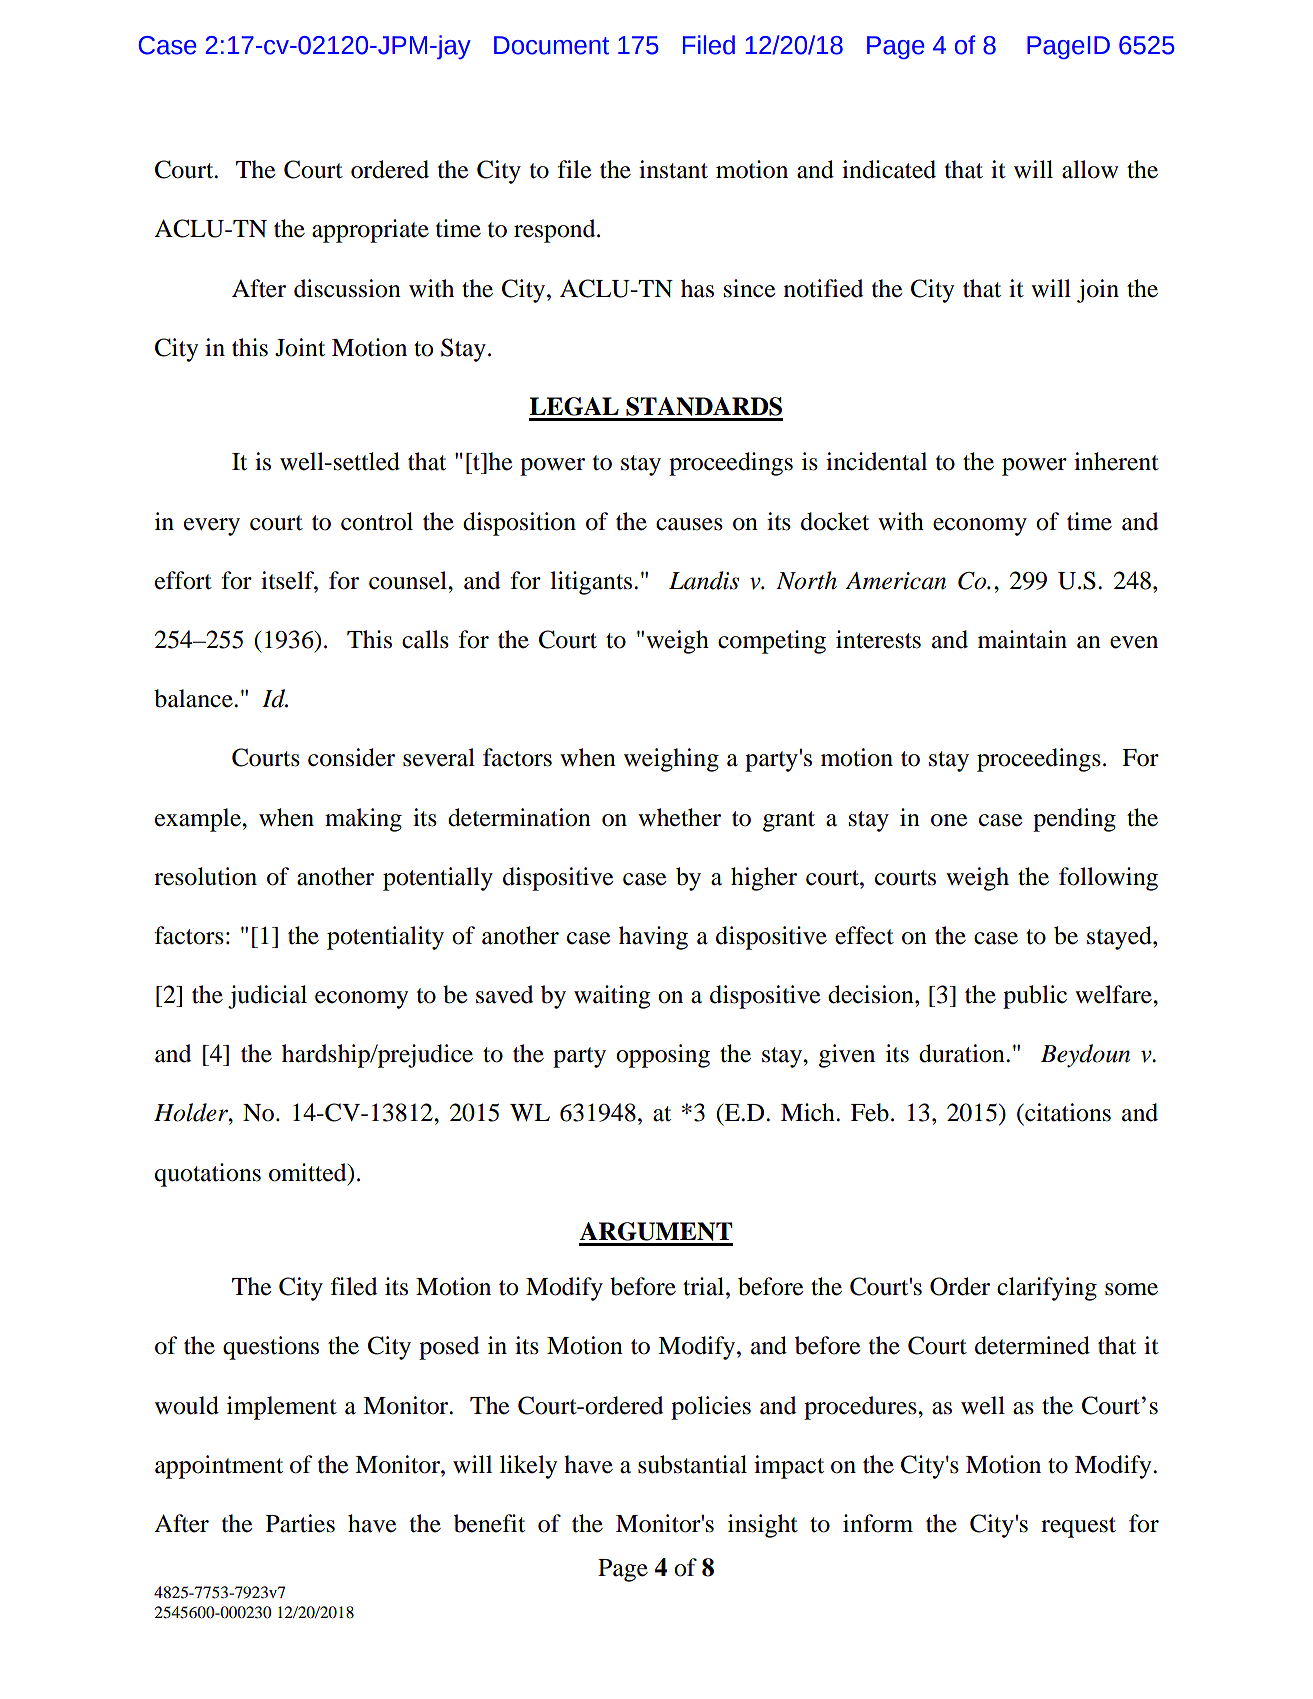  What do you see at coordinates (1116, 461) in the document?
I see `inherent` at bounding box center [1116, 461].
